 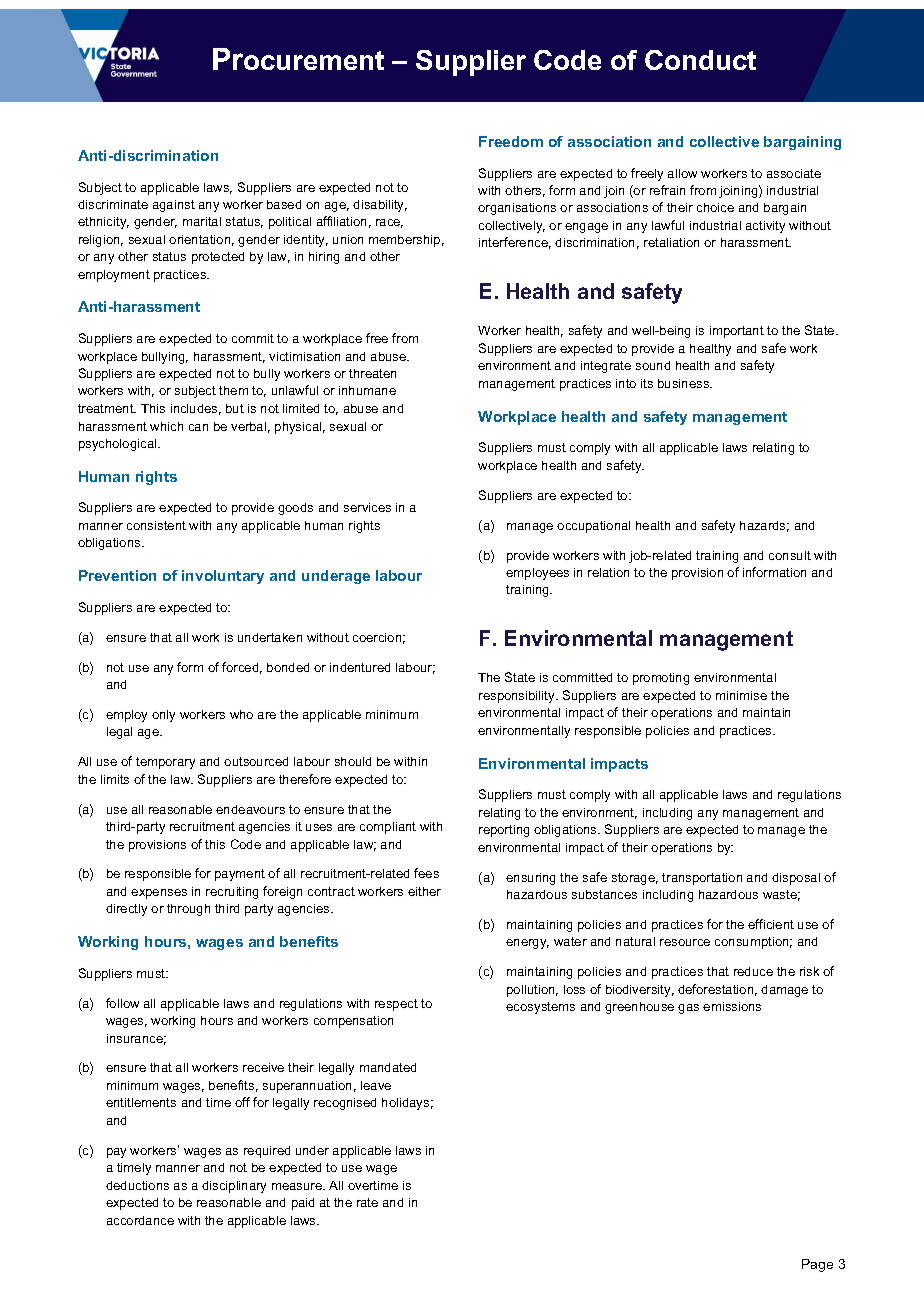 I want to click on only, so click(x=163, y=716).
